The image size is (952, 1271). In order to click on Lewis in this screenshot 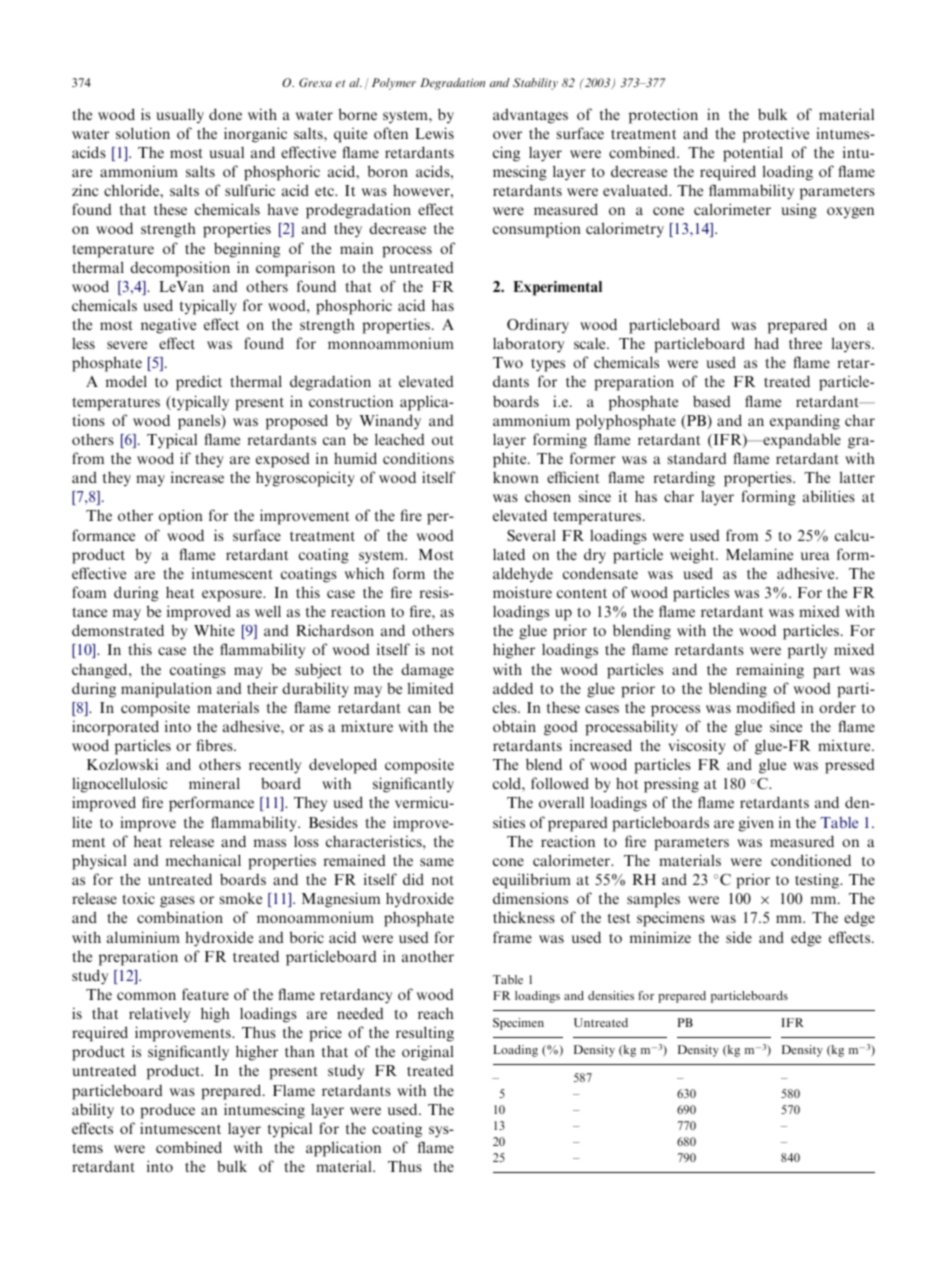, I will do `click(434, 133)`.
